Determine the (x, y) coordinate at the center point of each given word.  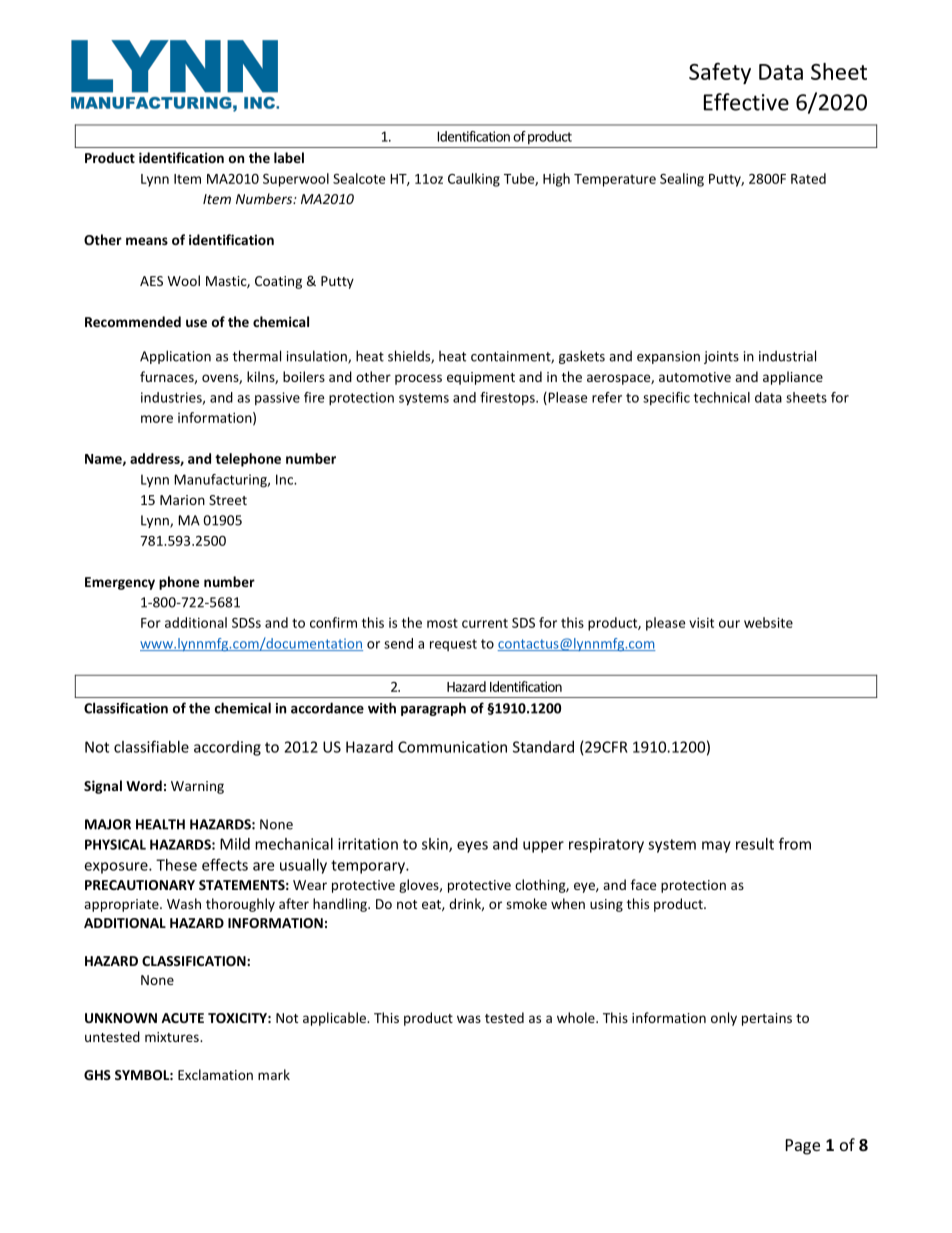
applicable (335, 1019)
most (442, 623)
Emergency (120, 583)
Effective (746, 102)
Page (803, 1147)
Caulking (474, 180)
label (289, 157)
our (729, 624)
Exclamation (215, 1074)
